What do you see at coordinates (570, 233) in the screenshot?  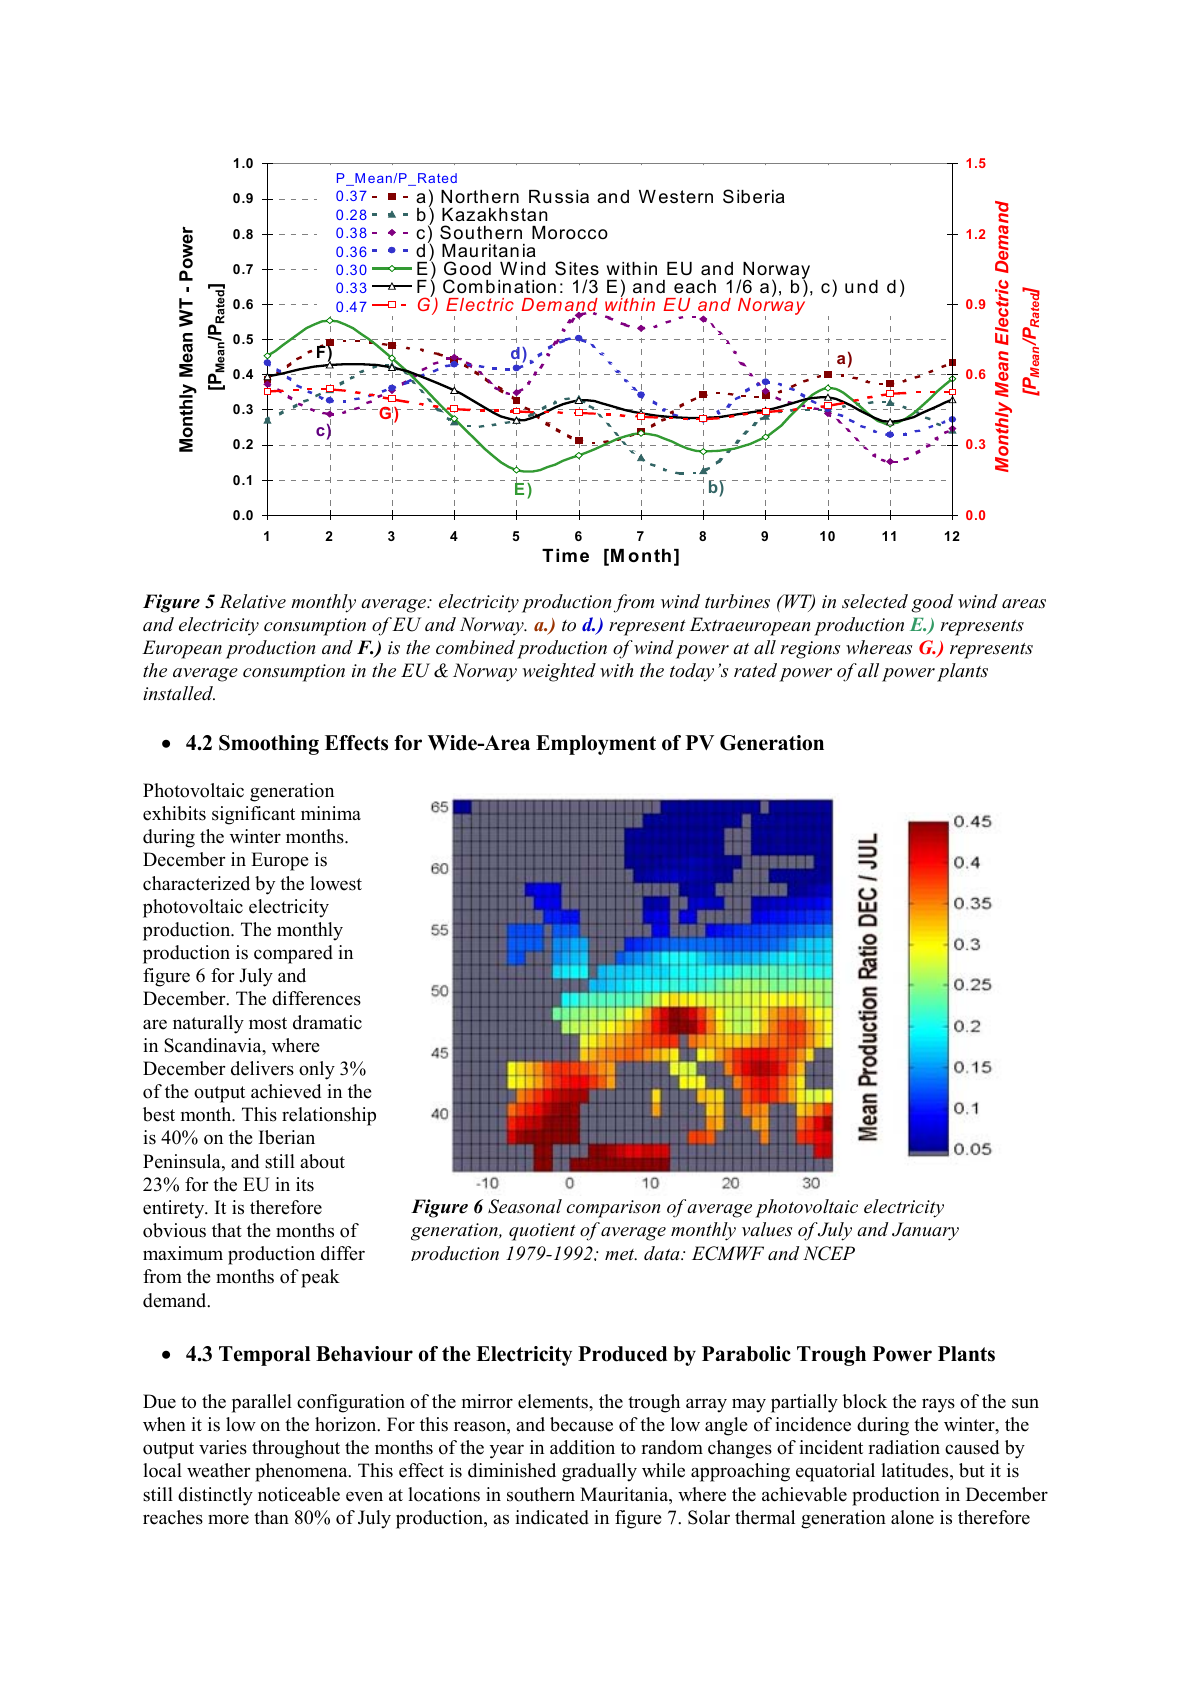 I see `Morocco` at bounding box center [570, 233].
